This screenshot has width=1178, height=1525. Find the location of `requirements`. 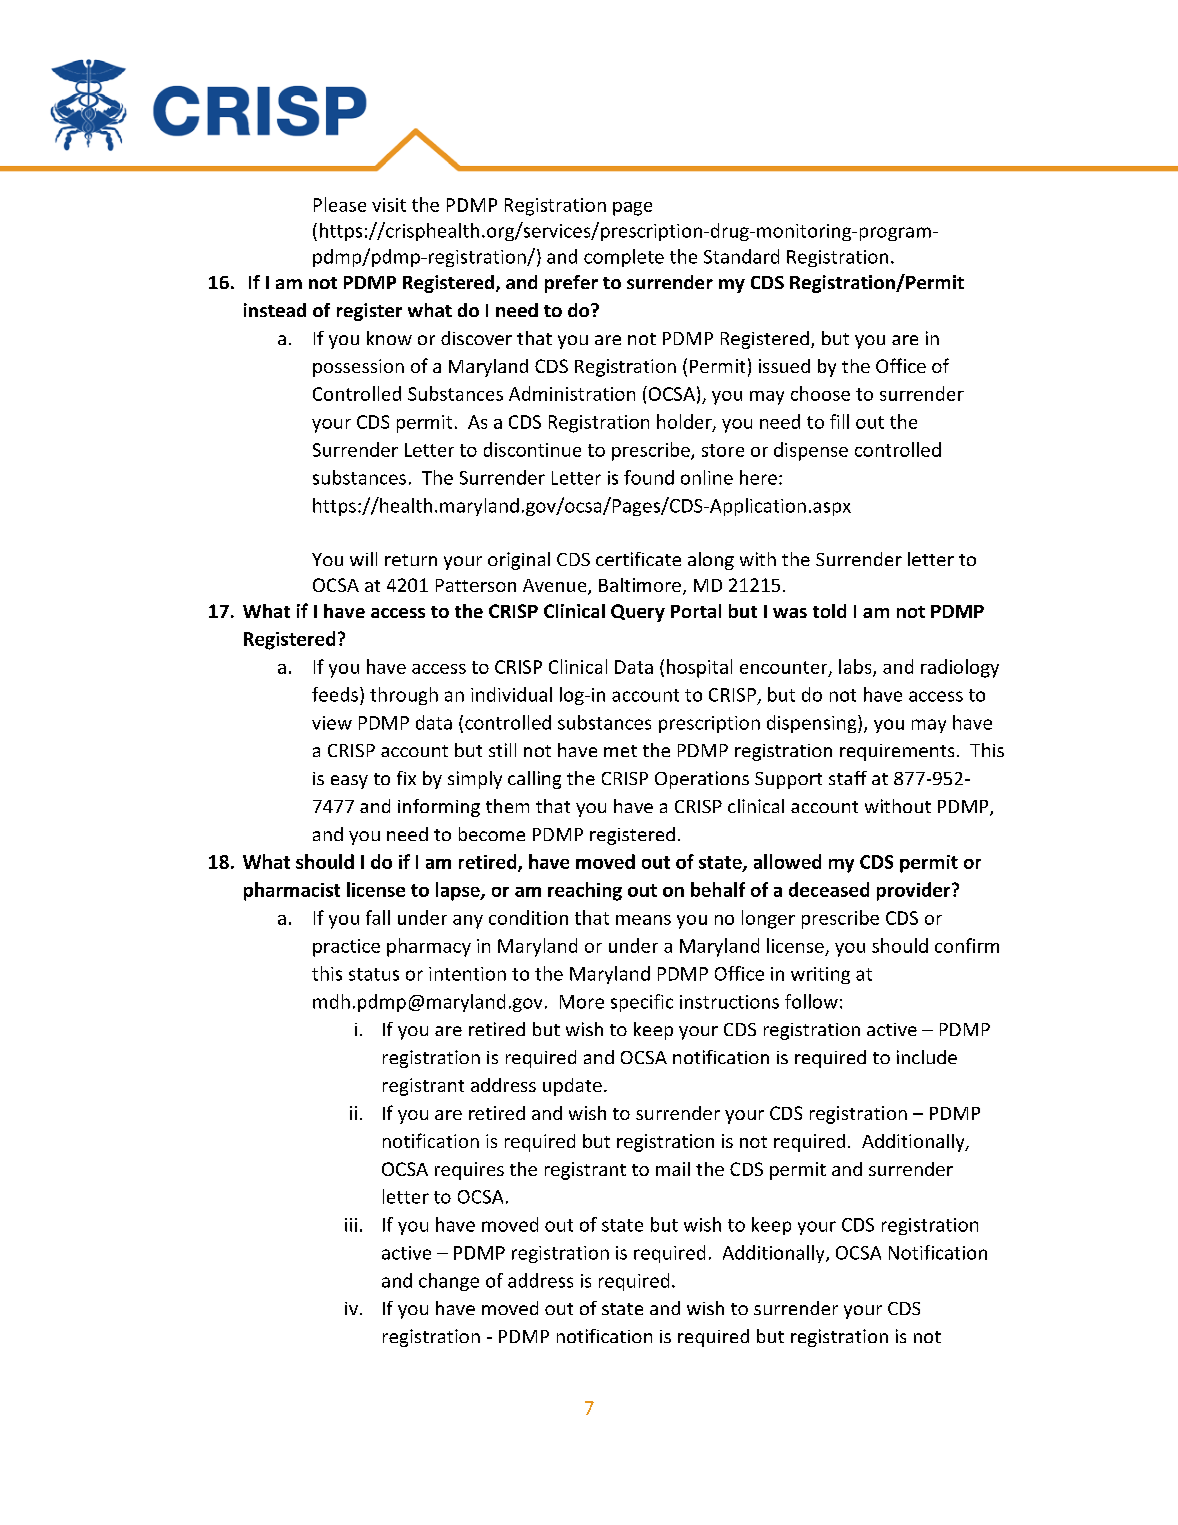

requirements is located at coordinates (897, 752).
